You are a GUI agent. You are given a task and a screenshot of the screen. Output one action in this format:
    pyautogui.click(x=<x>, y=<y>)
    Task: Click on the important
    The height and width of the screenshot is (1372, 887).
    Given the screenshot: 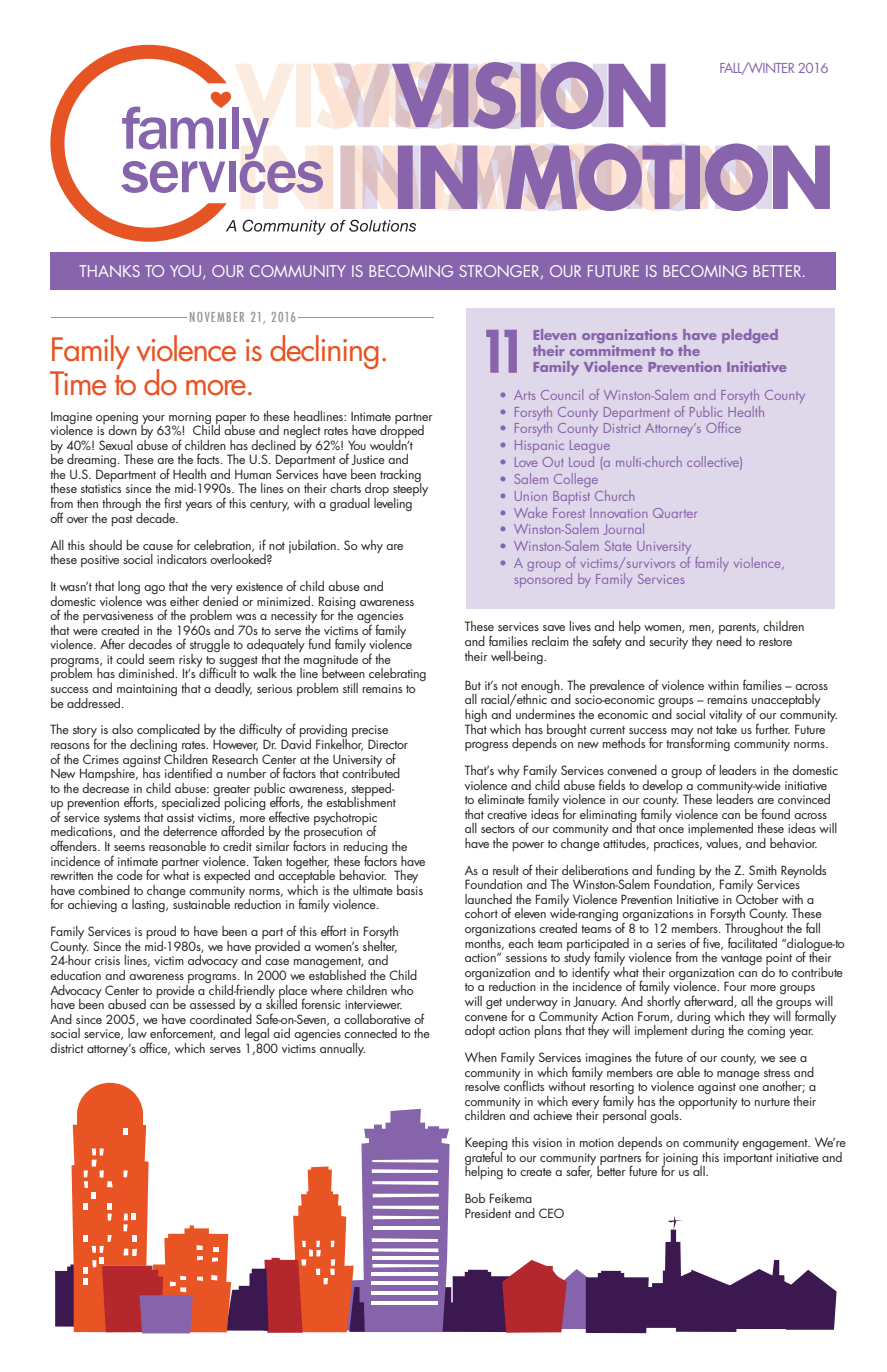 What is the action you would take?
    pyautogui.click(x=748, y=1159)
